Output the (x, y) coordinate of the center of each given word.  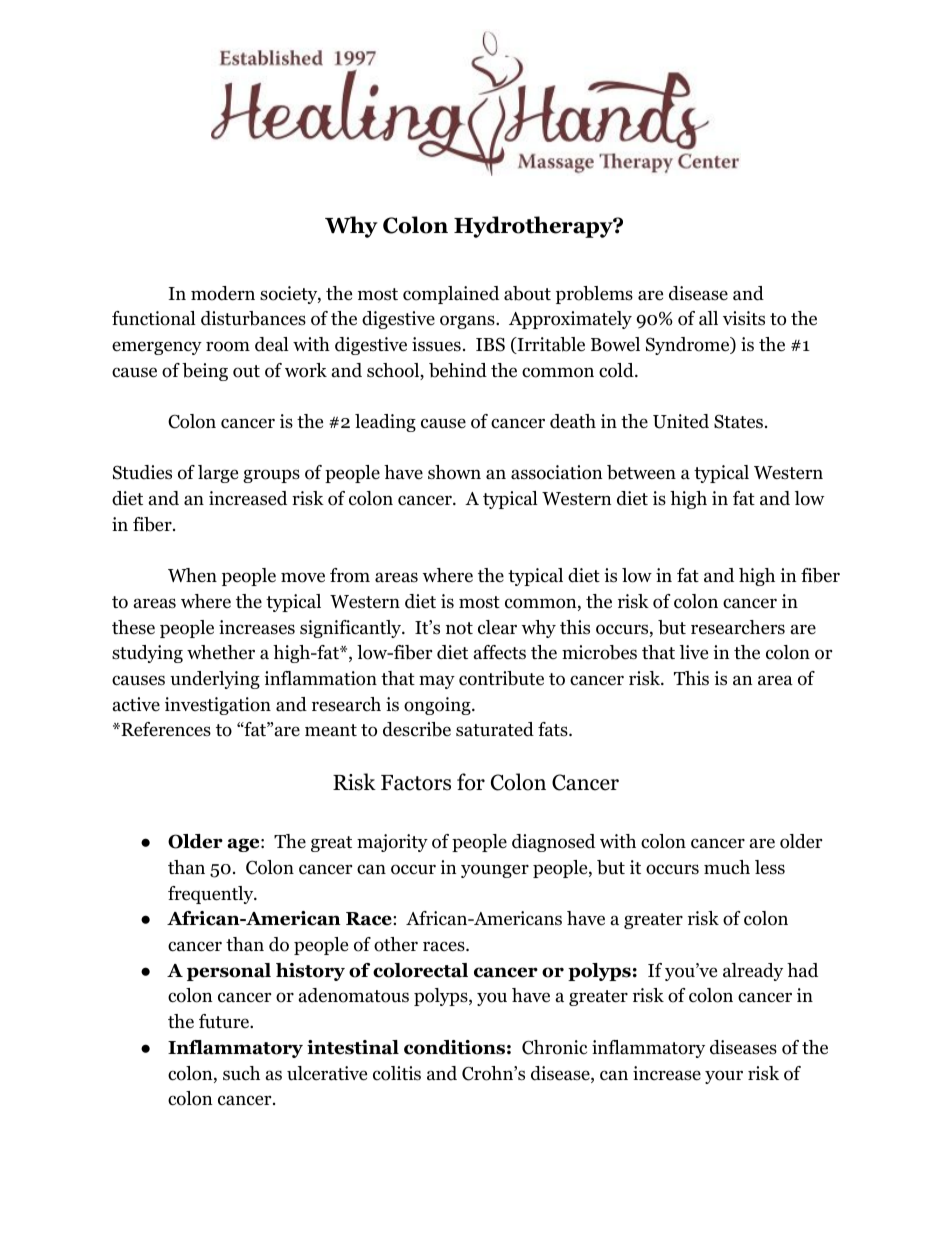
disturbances (253, 318)
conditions (454, 1047)
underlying (215, 680)
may (437, 682)
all (708, 318)
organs (468, 322)
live (694, 652)
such (241, 1073)
